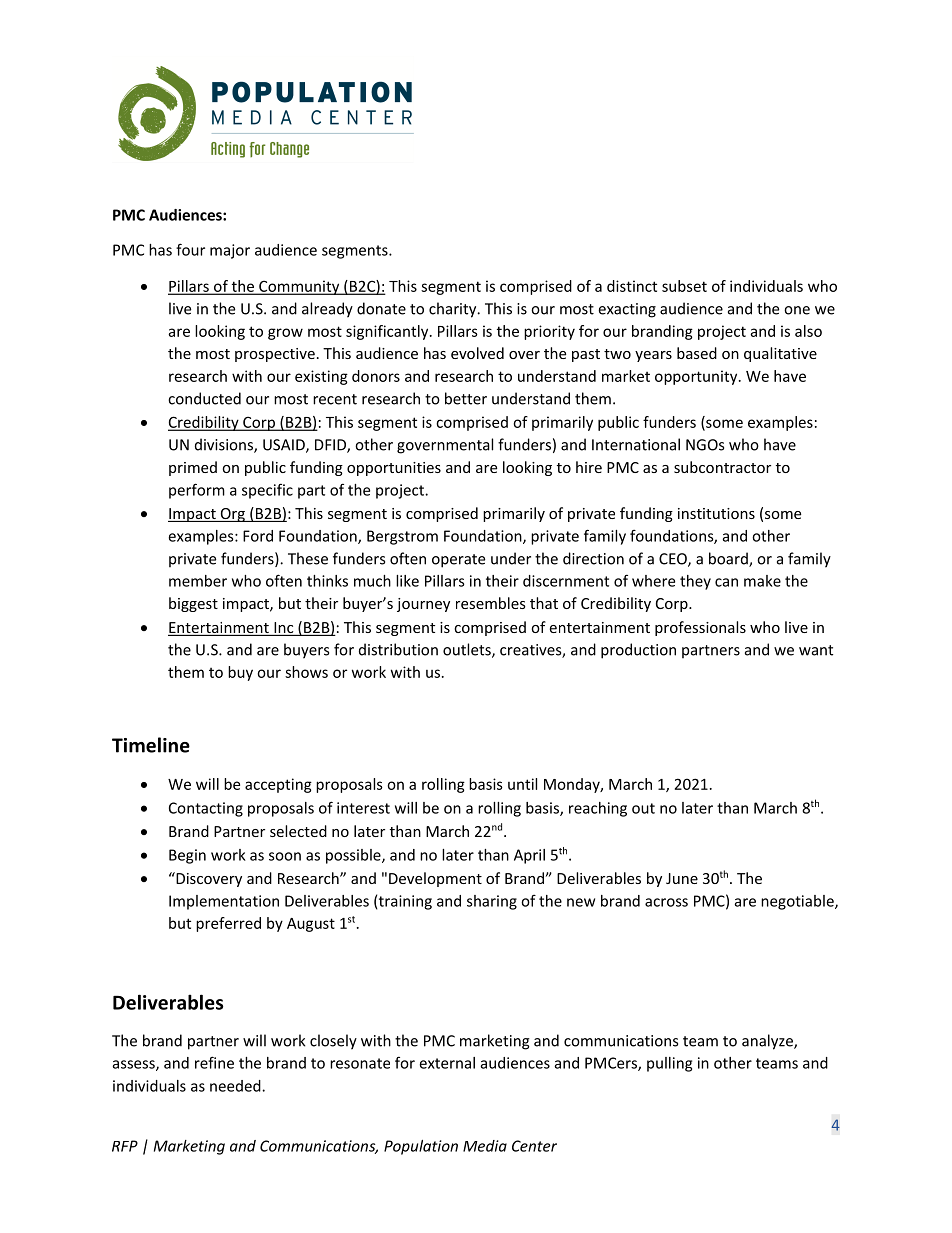 This screenshot has height=1233, width=952. I want to click on opportunities, so click(394, 469).
